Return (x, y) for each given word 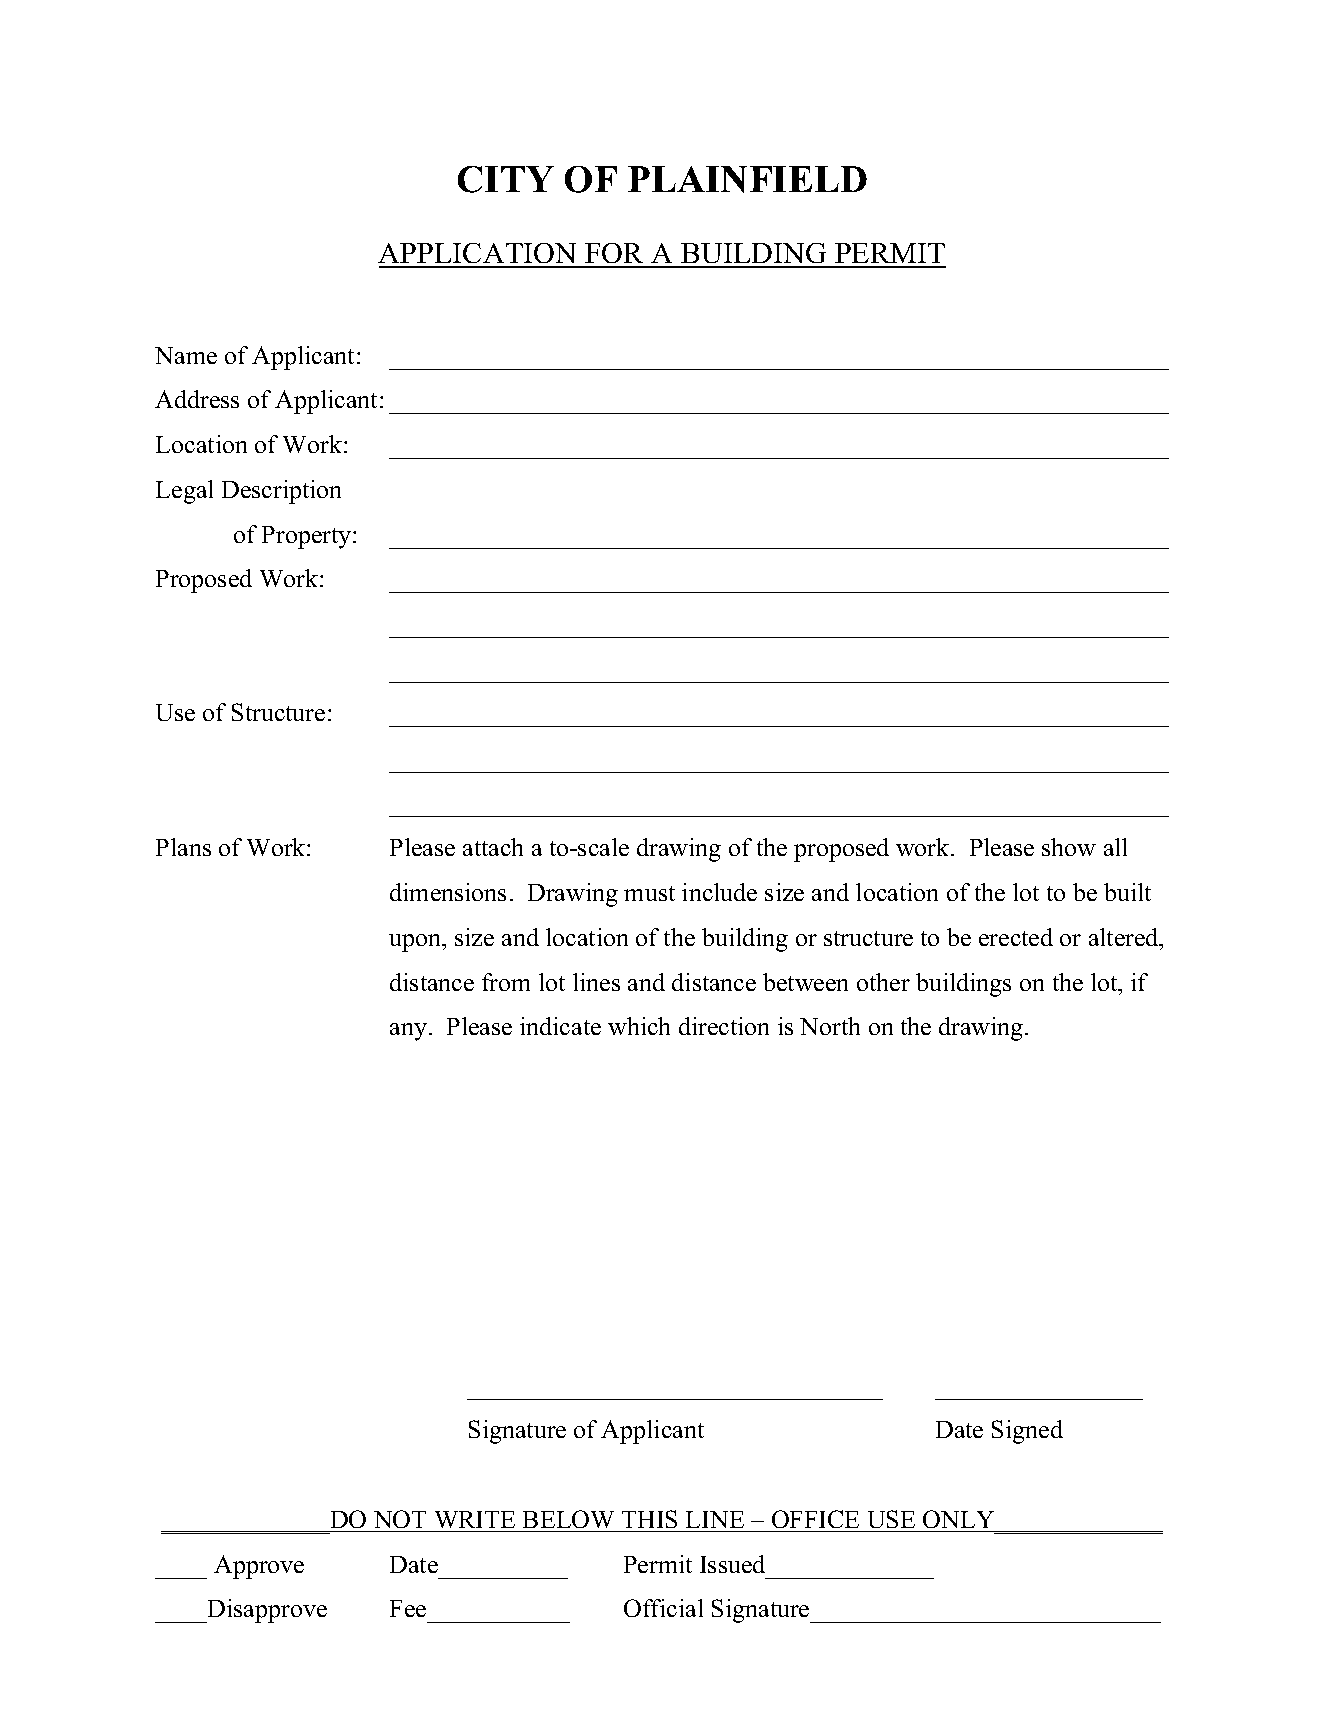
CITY (506, 179)
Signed (1027, 1432)
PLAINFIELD (747, 179)
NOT (400, 1519)
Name (186, 355)
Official (663, 1608)
